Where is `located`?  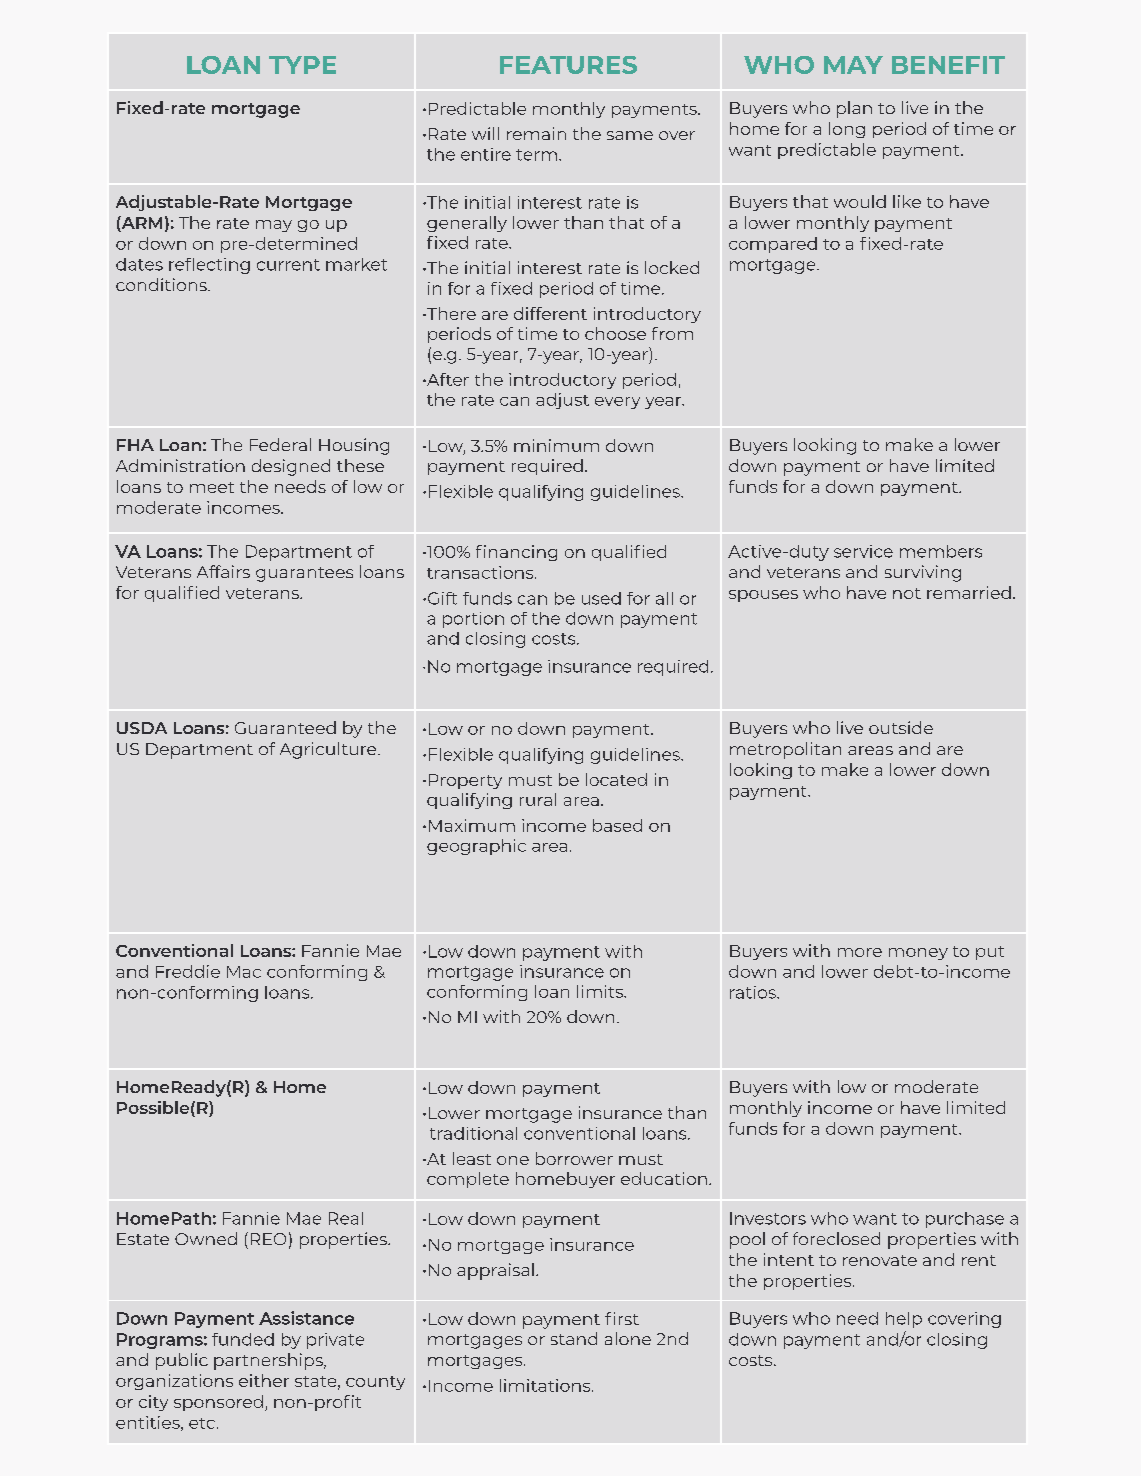
located is located at coordinates (616, 779).
